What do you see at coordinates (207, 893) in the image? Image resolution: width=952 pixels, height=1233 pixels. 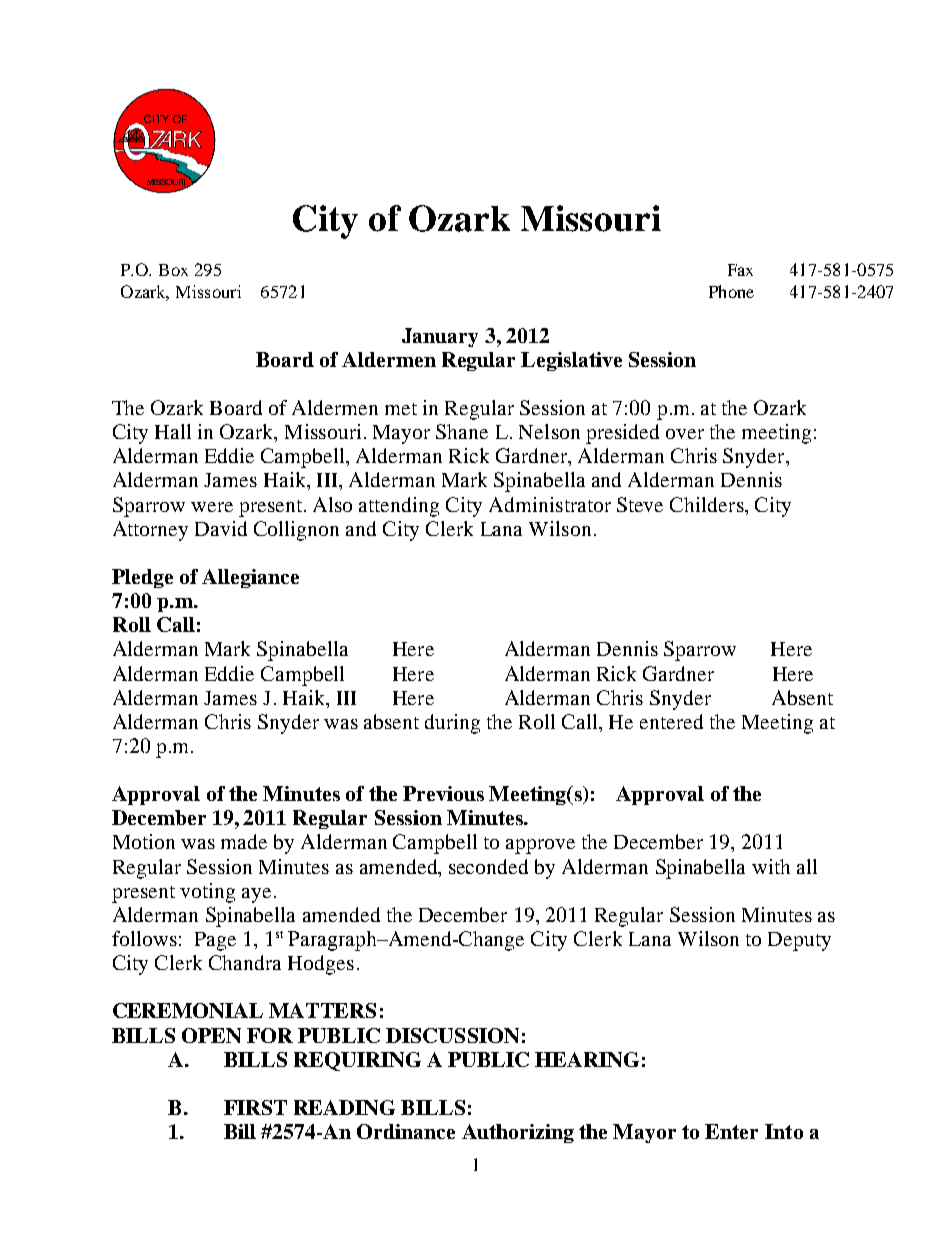 I see `voting` at bounding box center [207, 893].
